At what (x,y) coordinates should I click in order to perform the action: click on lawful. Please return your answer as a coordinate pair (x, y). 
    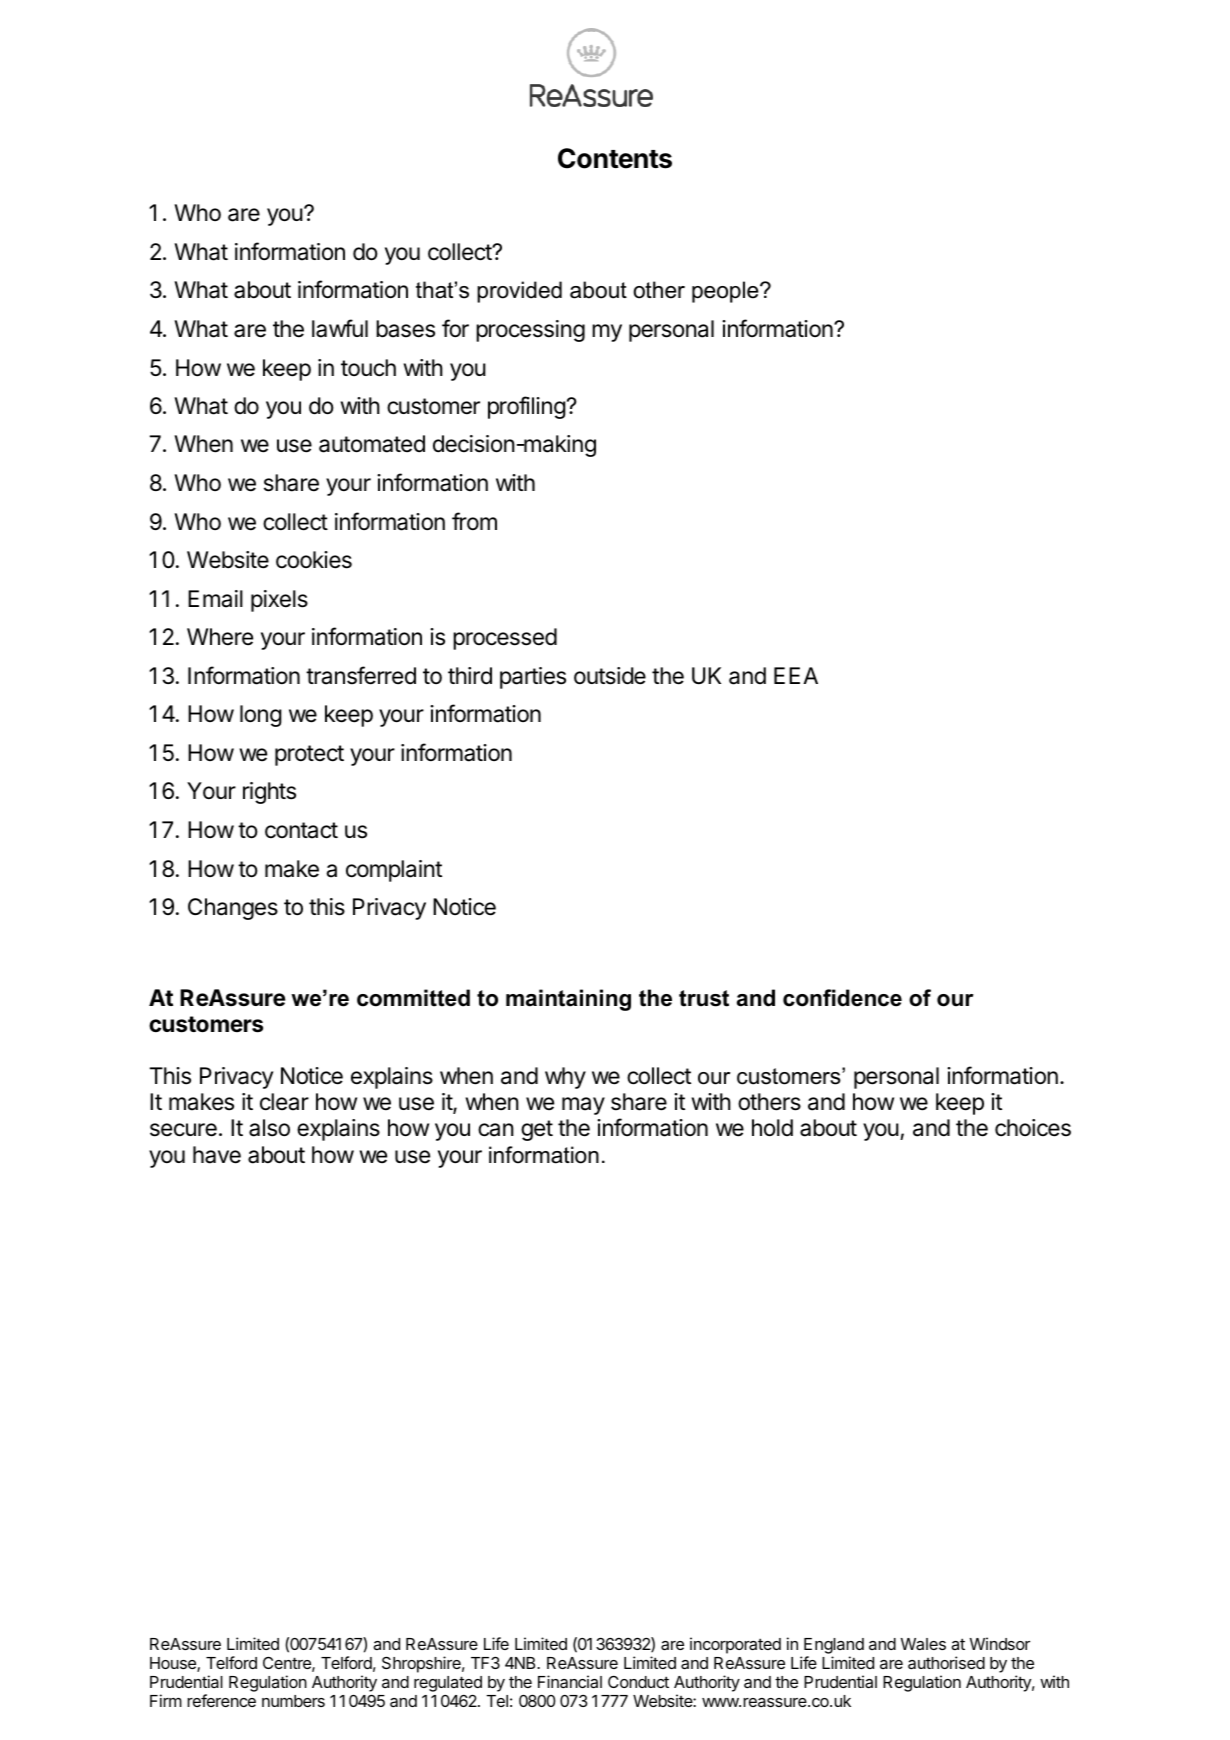
    Looking at the image, I should click on (340, 328).
